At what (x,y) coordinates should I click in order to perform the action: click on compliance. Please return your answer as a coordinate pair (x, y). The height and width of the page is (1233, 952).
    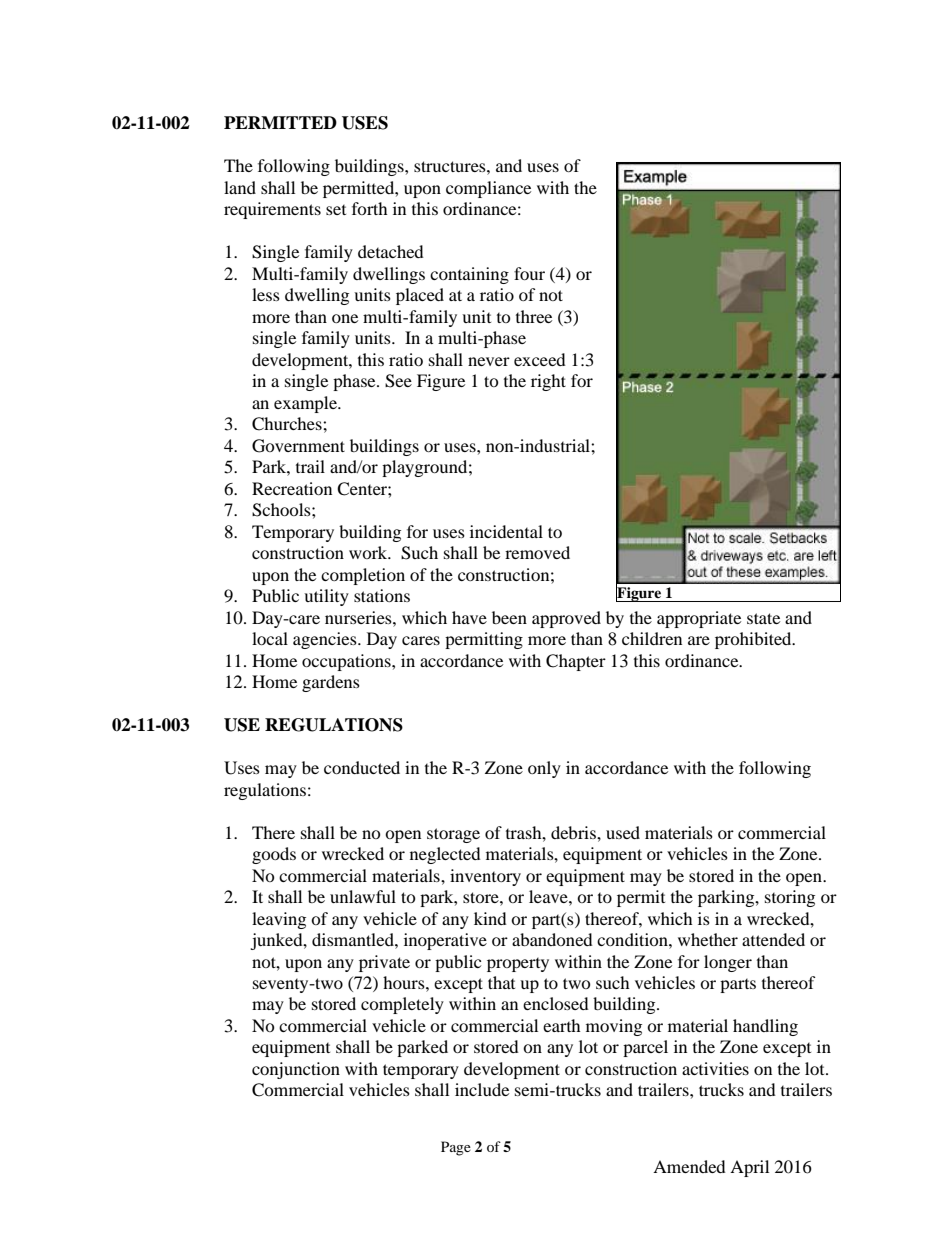
    Looking at the image, I should click on (488, 189).
